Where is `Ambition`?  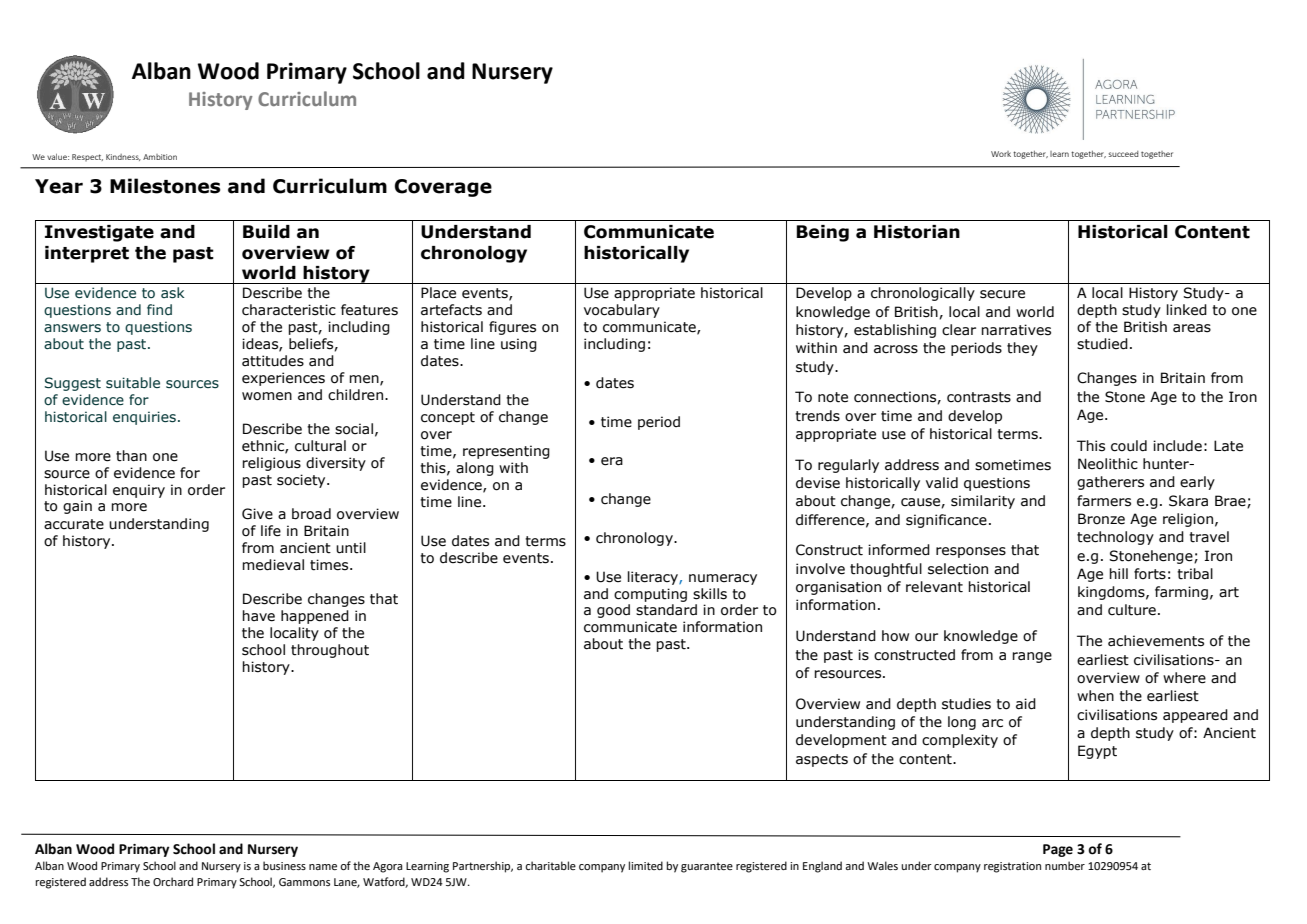 Ambition is located at coordinates (160, 157).
